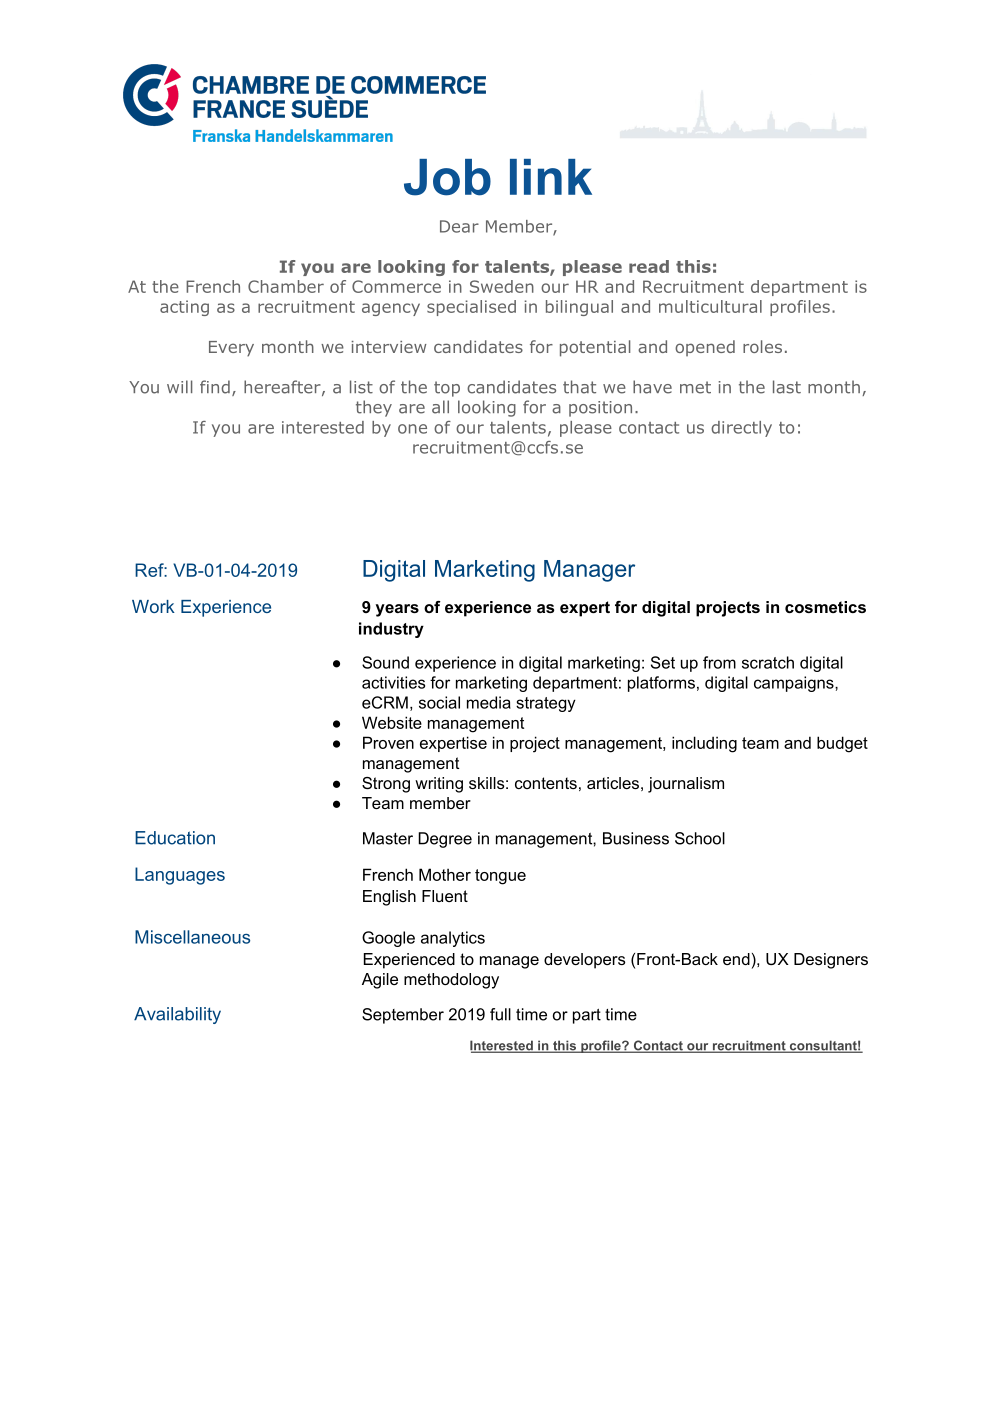 The width and height of the document is (997, 1411). I want to click on Chamber, so click(286, 286).
